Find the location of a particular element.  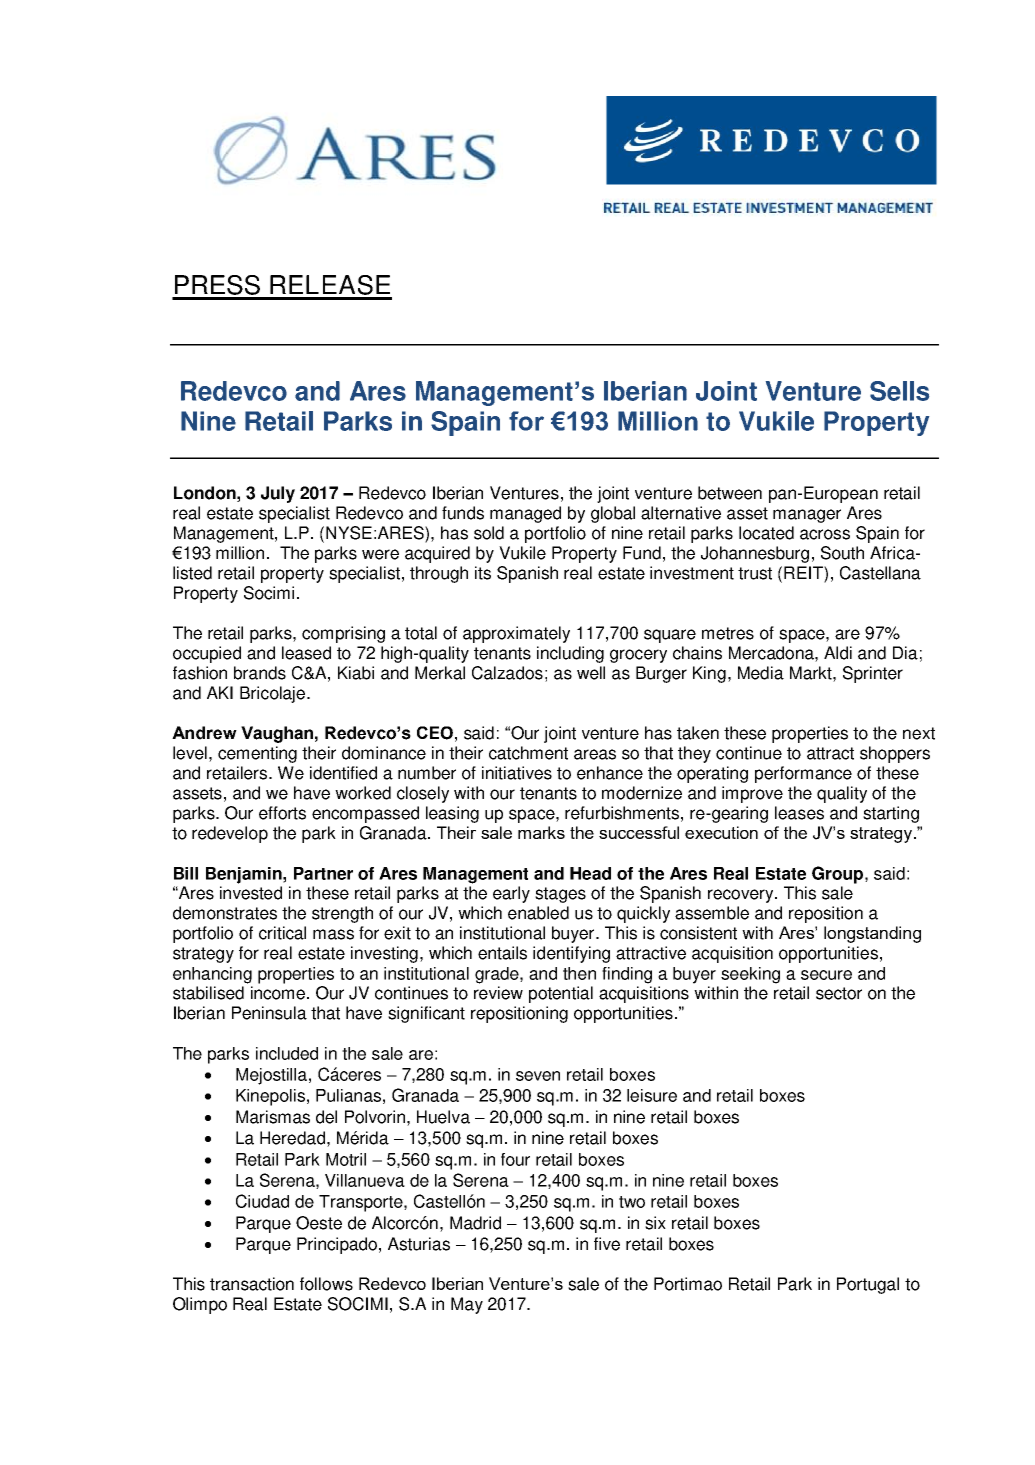

July is located at coordinates (278, 494).
